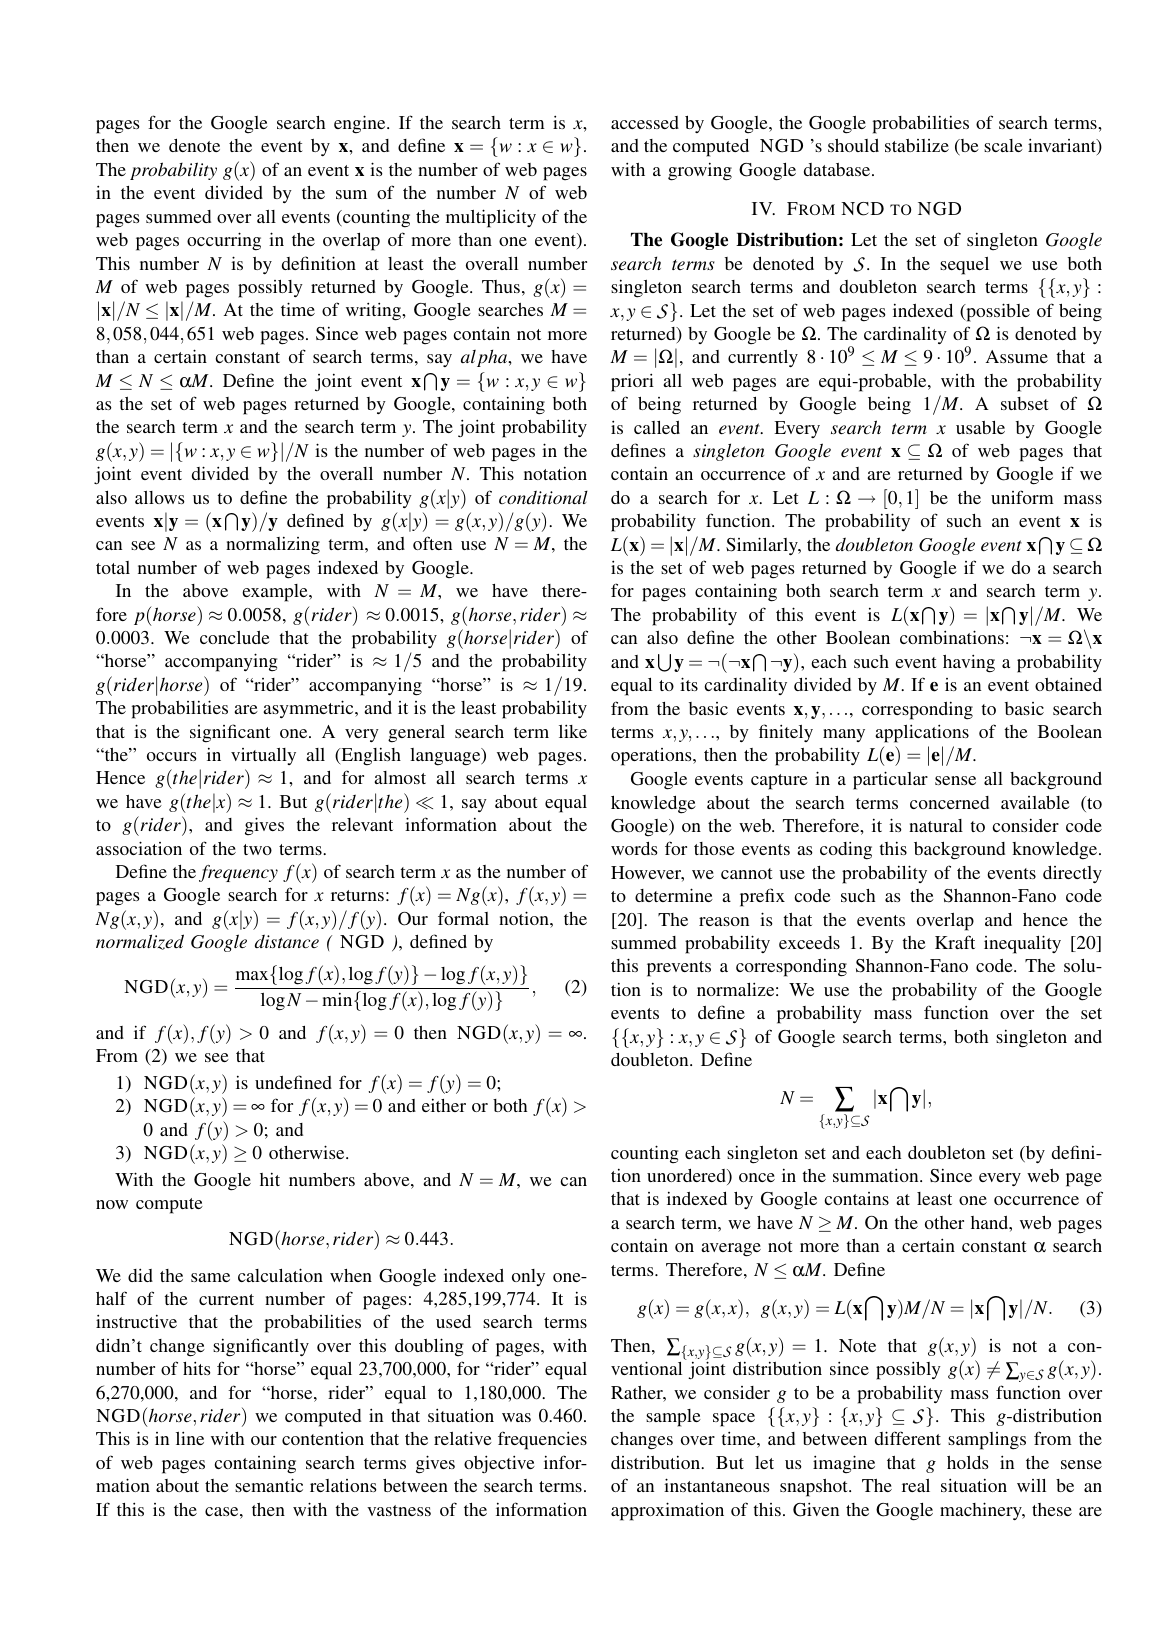  What do you see at coordinates (257, 849) in the screenshot?
I see `two` at bounding box center [257, 849].
